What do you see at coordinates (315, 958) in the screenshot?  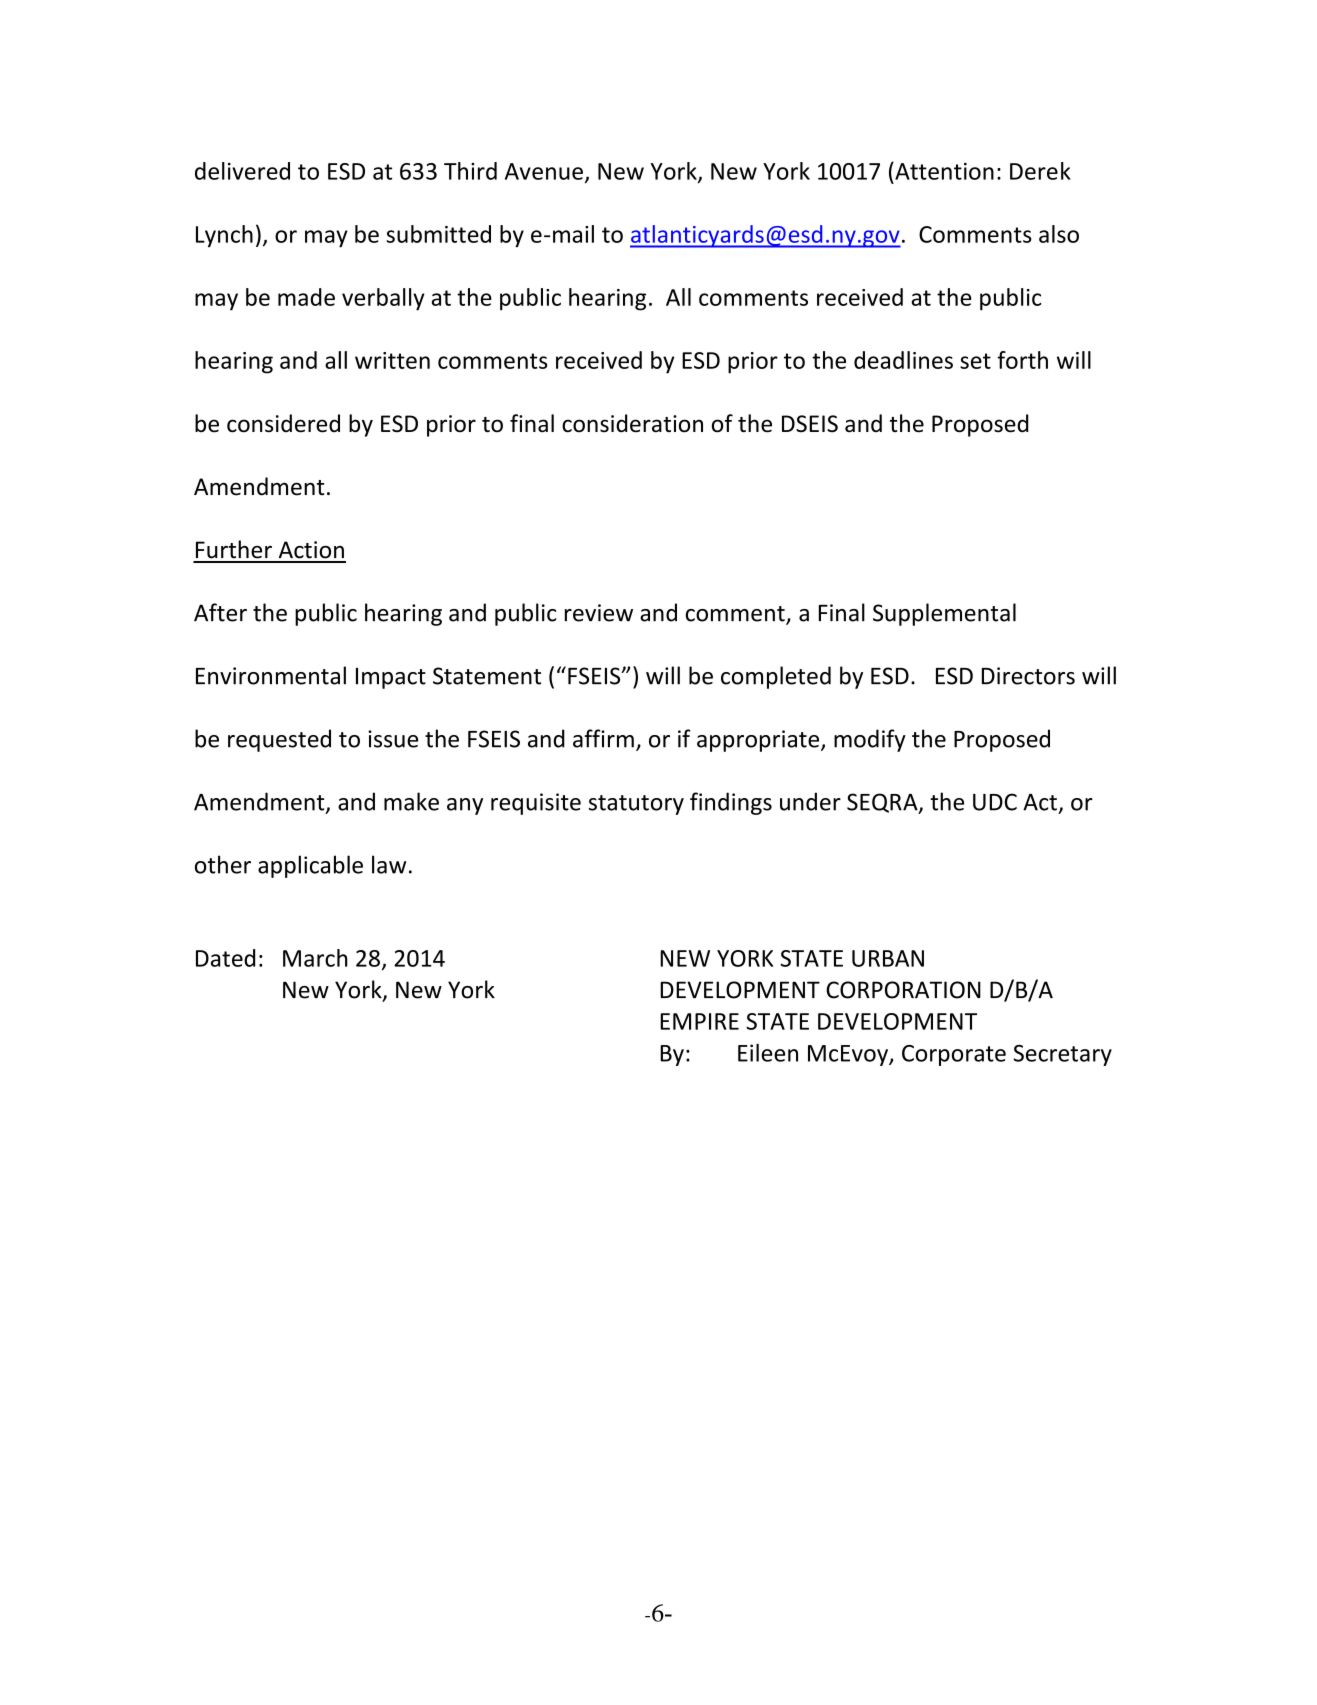 I see `March` at bounding box center [315, 958].
